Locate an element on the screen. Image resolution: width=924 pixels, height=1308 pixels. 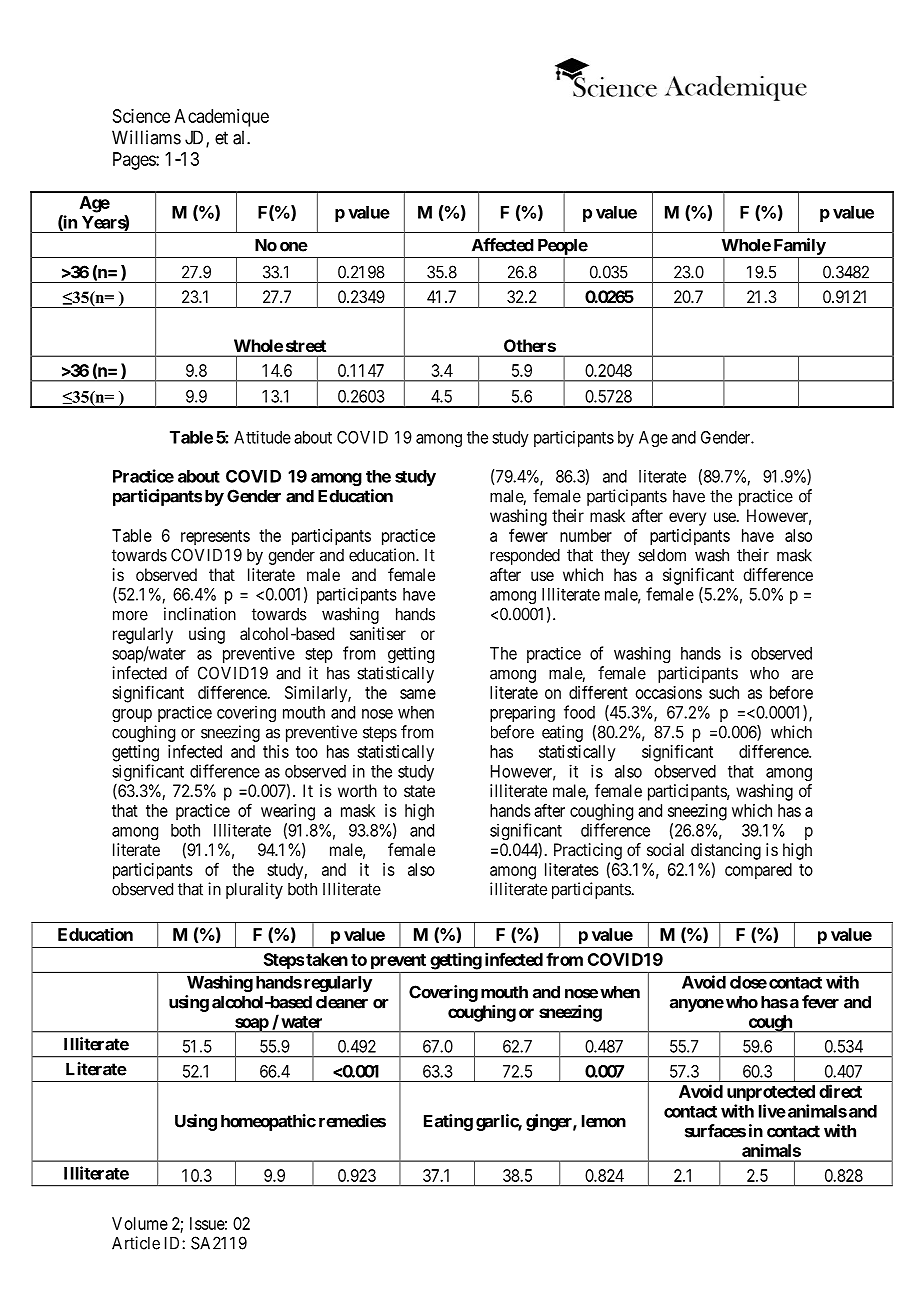
Volume is located at coordinates (140, 1223).
